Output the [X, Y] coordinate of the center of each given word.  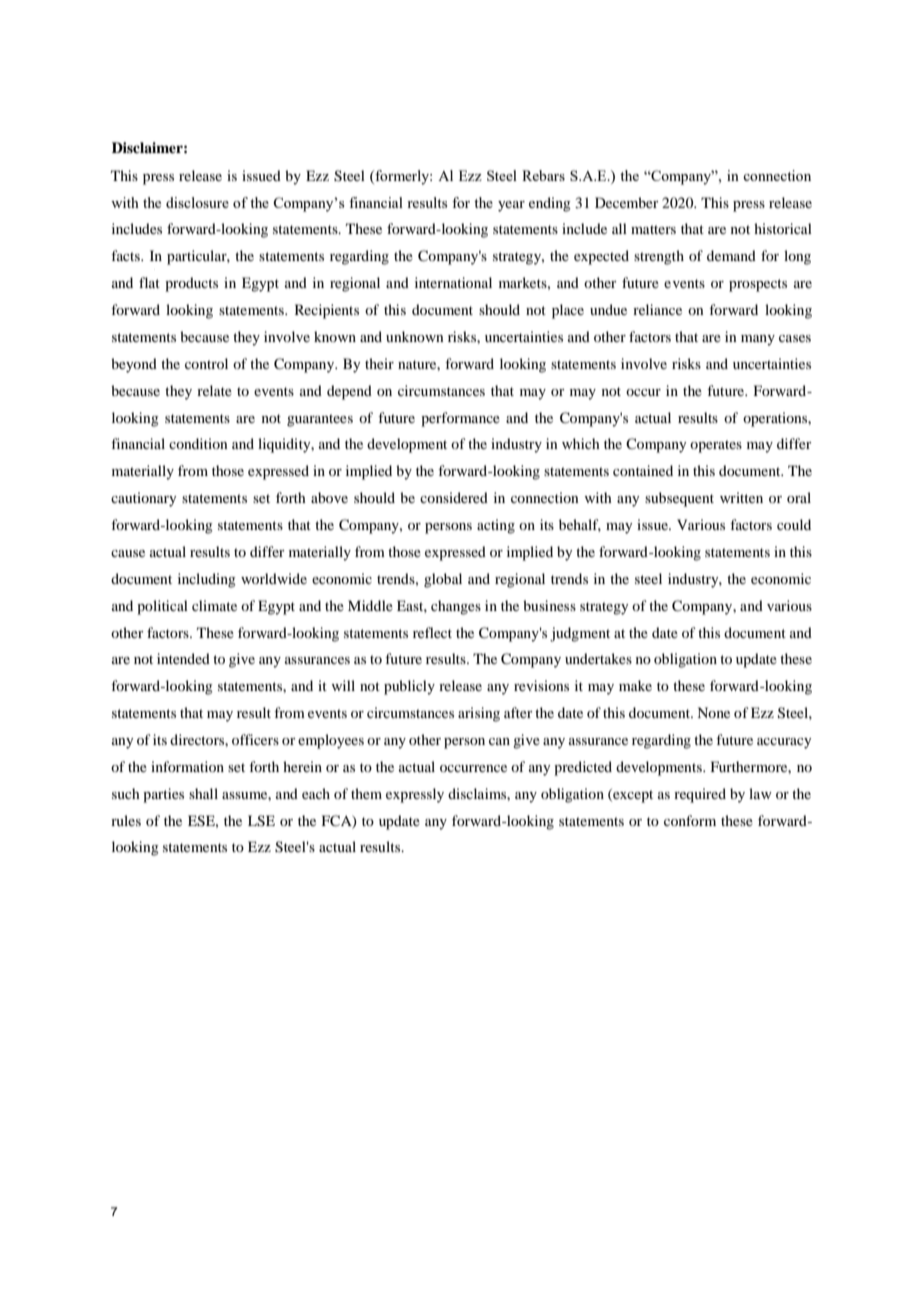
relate [214, 390]
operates [716, 446]
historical [783, 228]
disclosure [197, 202]
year [511, 206]
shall [203, 793]
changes [456, 607]
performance [460, 419]
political [162, 607]
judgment [580, 634]
